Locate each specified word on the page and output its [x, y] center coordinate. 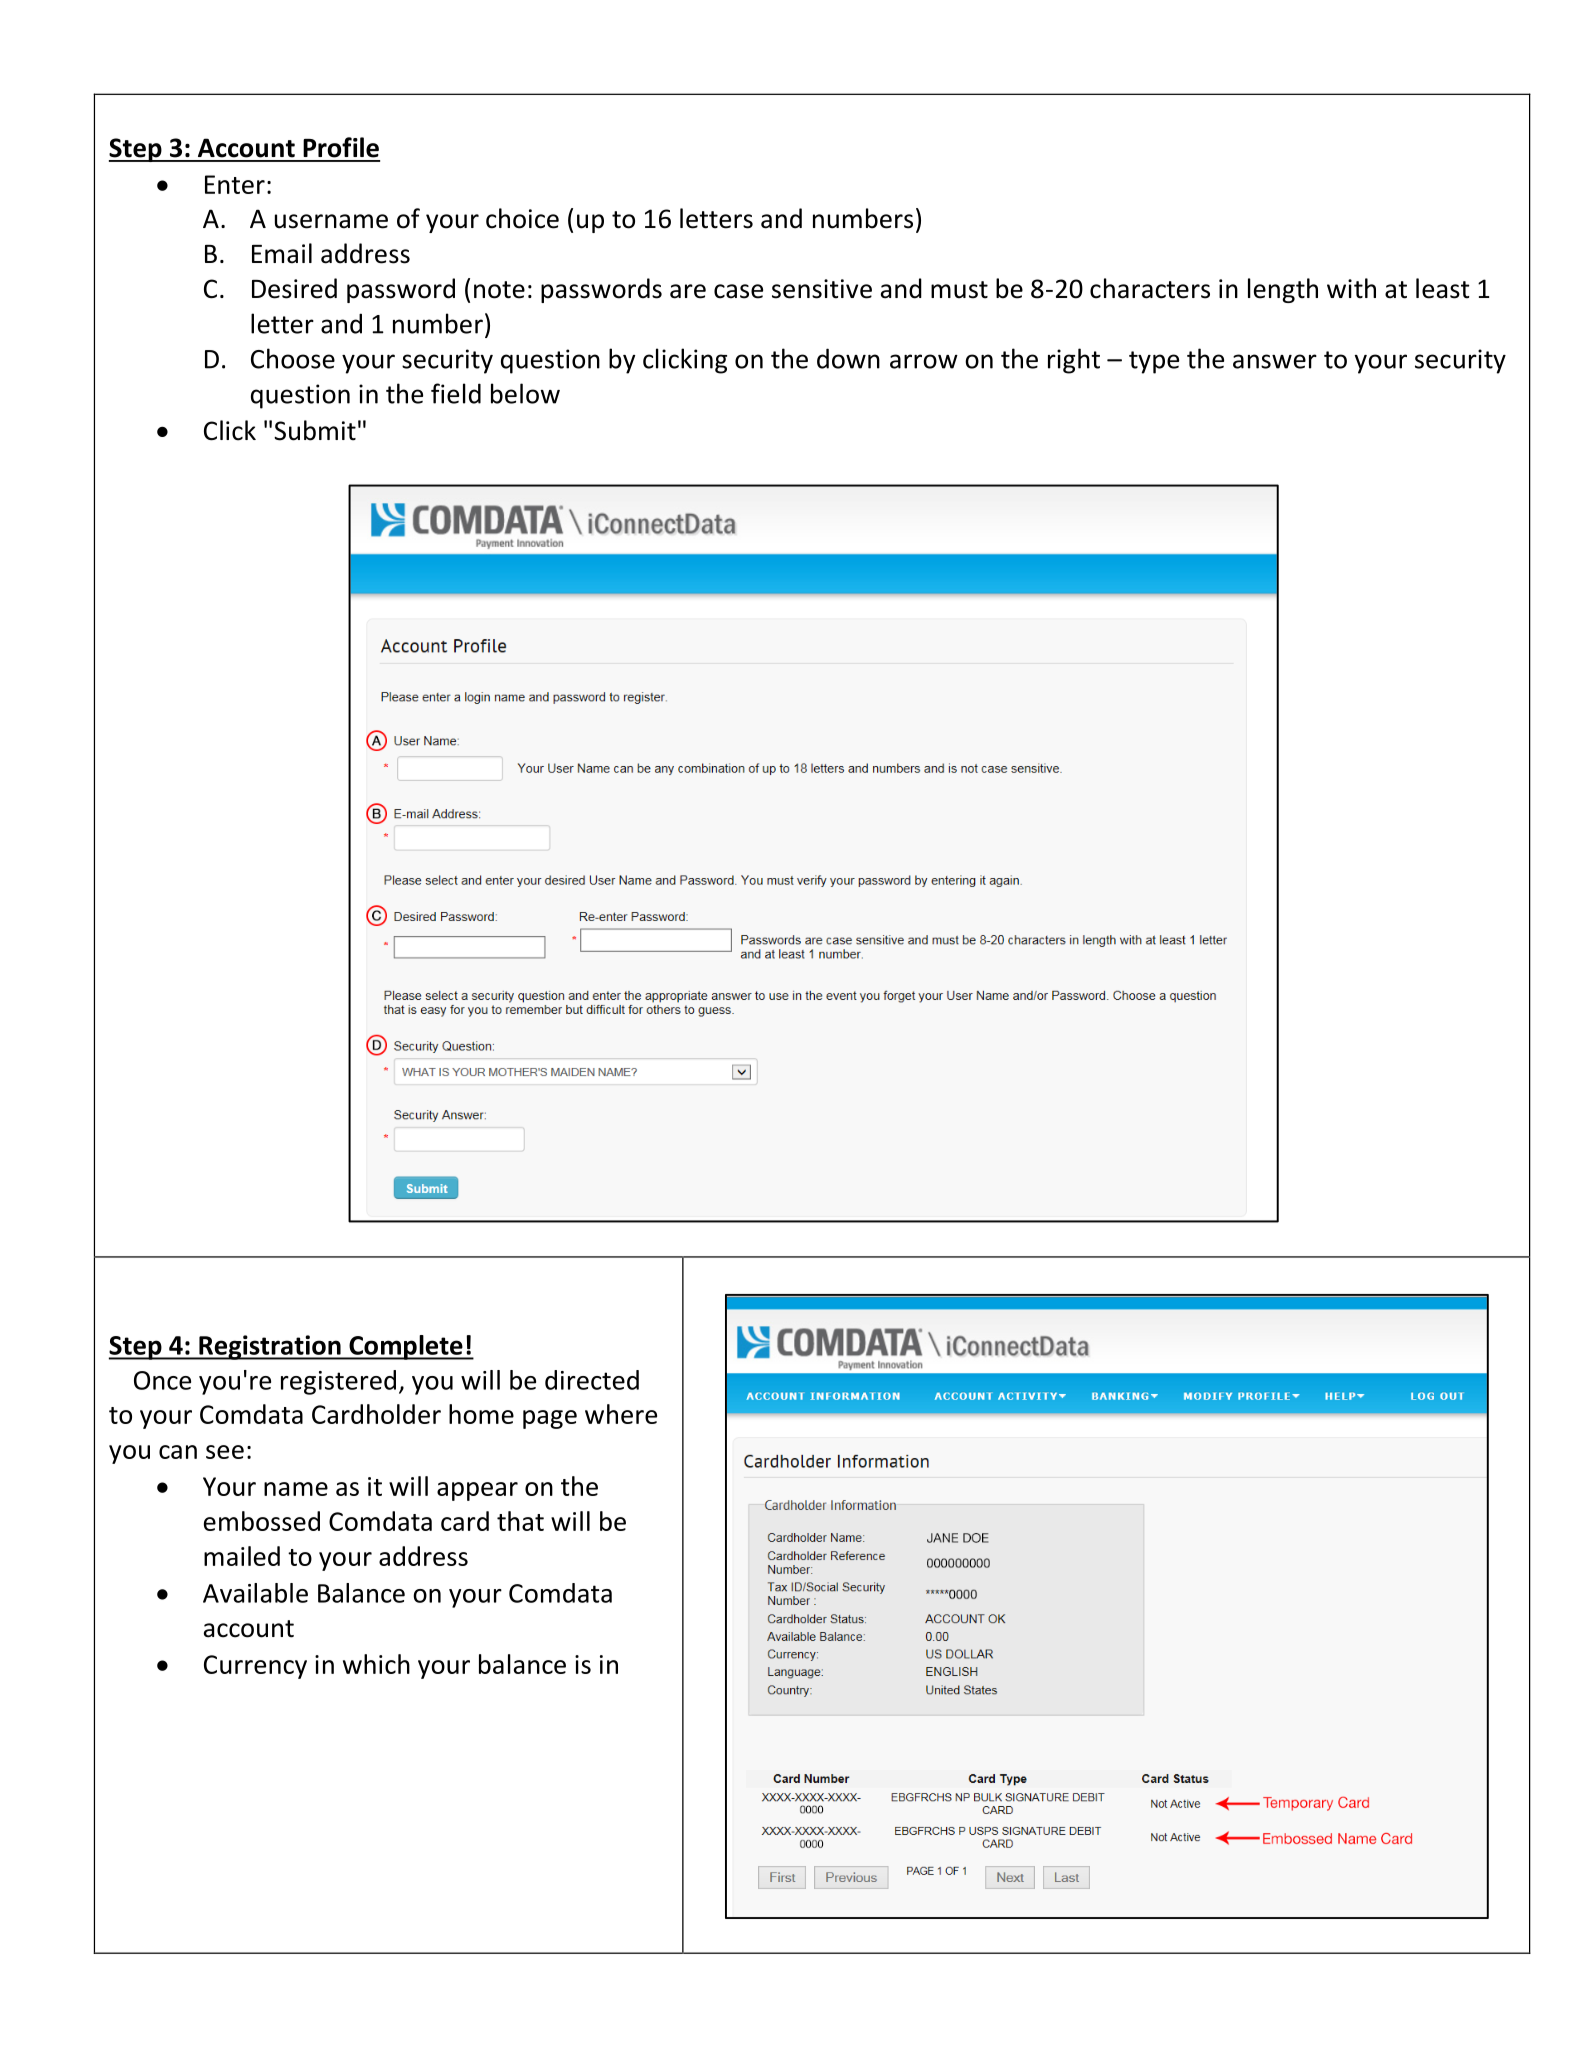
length [1283, 290]
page [550, 1419]
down [848, 358]
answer [1275, 361]
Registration [270, 1347]
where [621, 1414]
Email [282, 253]
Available [255, 1593]
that [520, 1521]
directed [592, 1380]
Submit [315, 430]
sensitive [822, 289]
